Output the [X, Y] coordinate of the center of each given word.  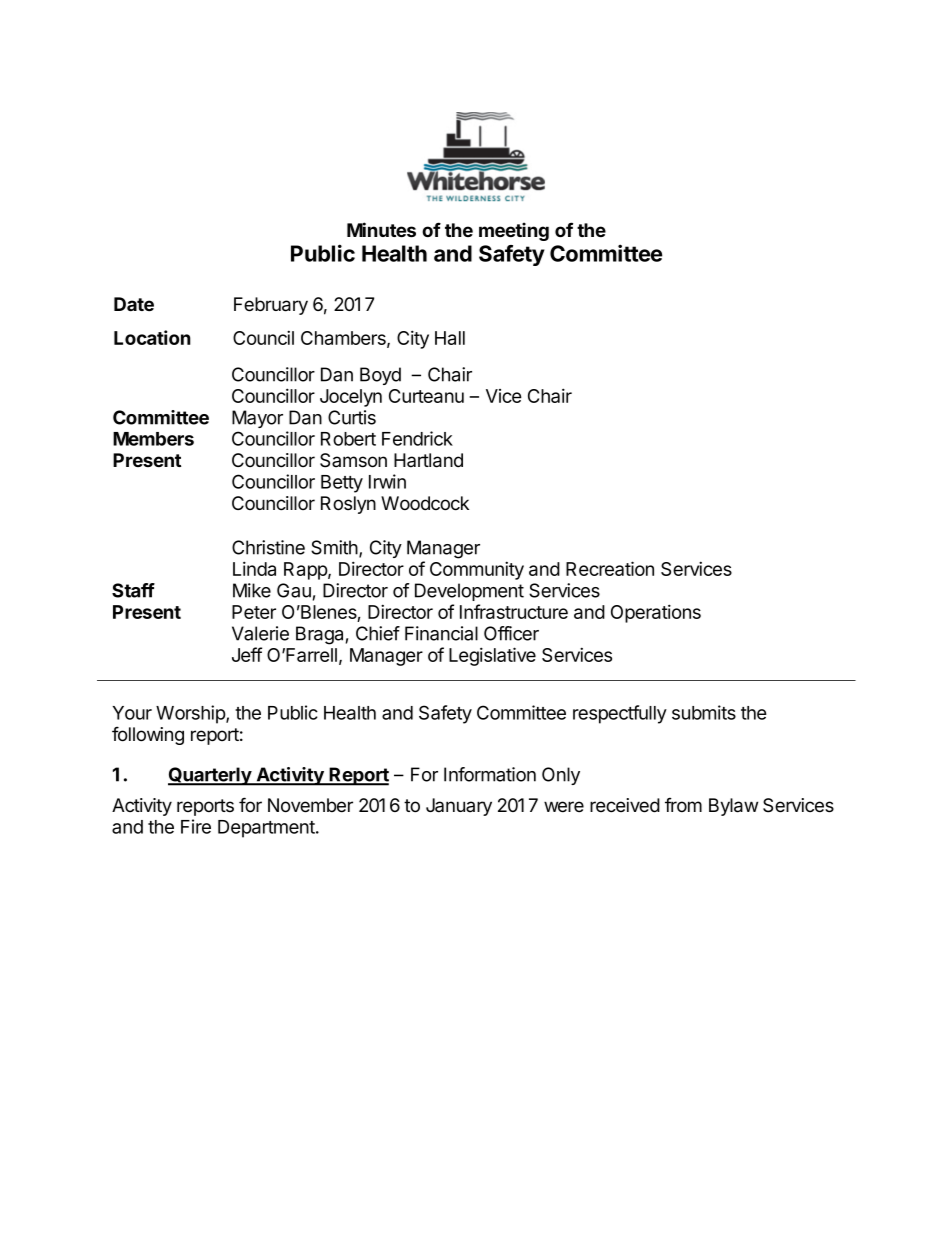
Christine [268, 547]
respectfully [620, 714]
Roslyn [348, 505]
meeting [514, 231]
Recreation [610, 568]
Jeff [247, 654]
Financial [441, 633]
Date [134, 304]
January [459, 807]
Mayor [257, 419]
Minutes [381, 229]
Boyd [380, 376]
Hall [450, 338]
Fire [196, 826]
